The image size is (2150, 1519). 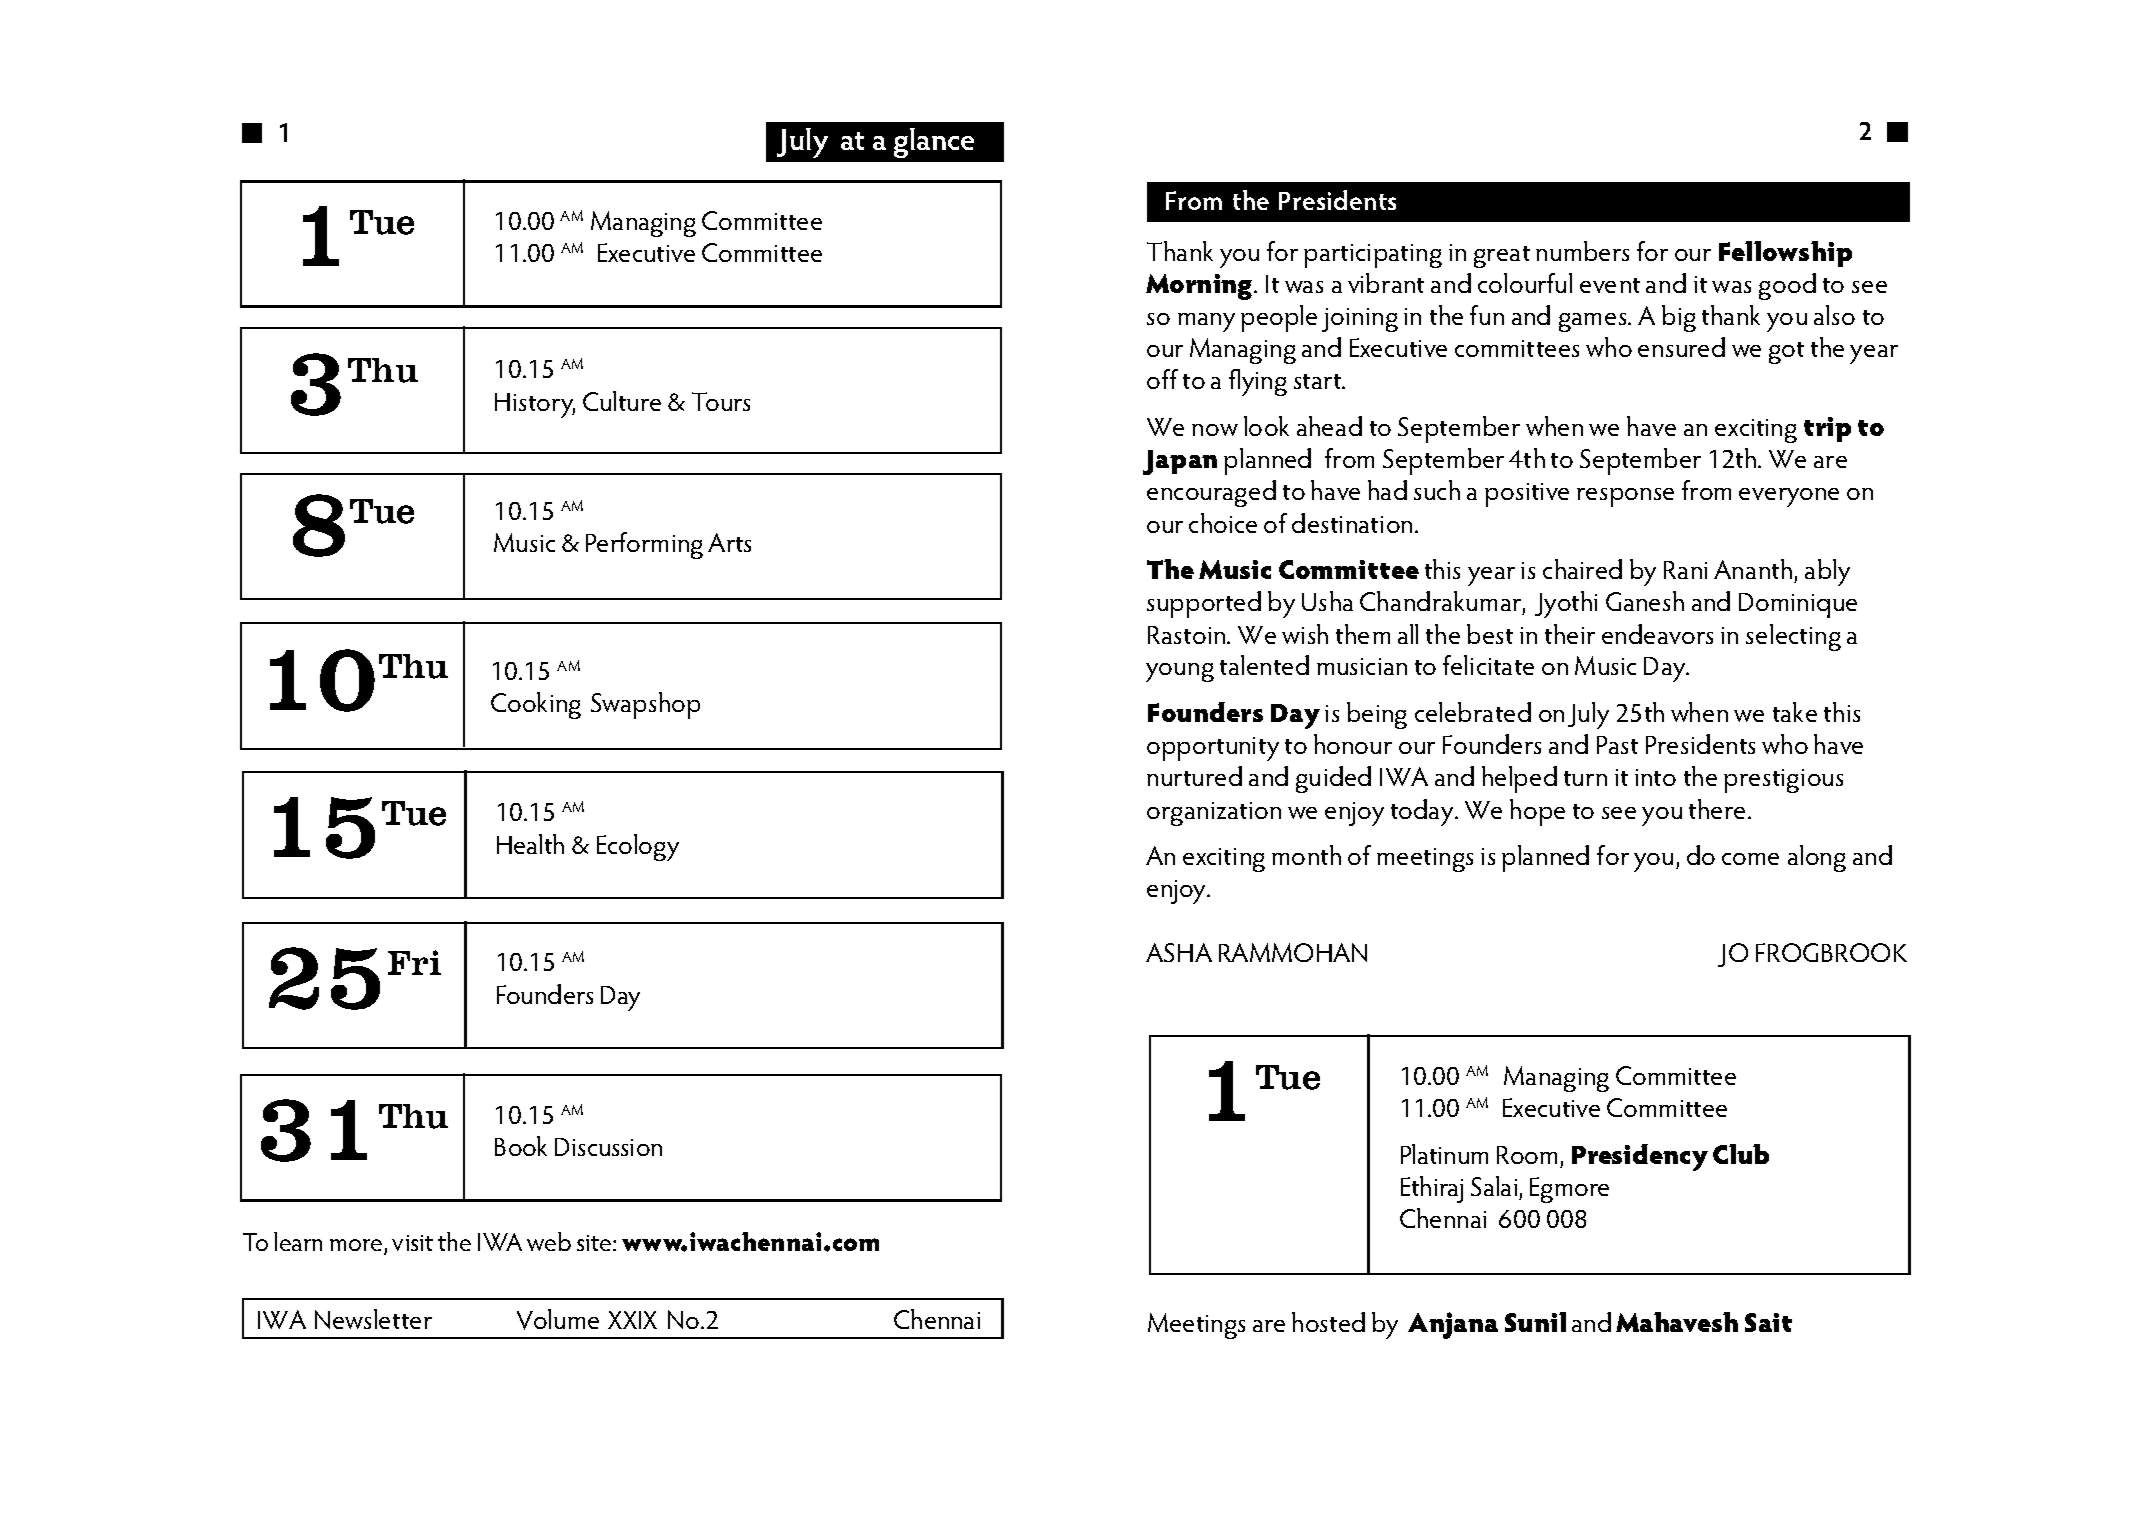 I want to click on Japan, so click(x=1180, y=462).
